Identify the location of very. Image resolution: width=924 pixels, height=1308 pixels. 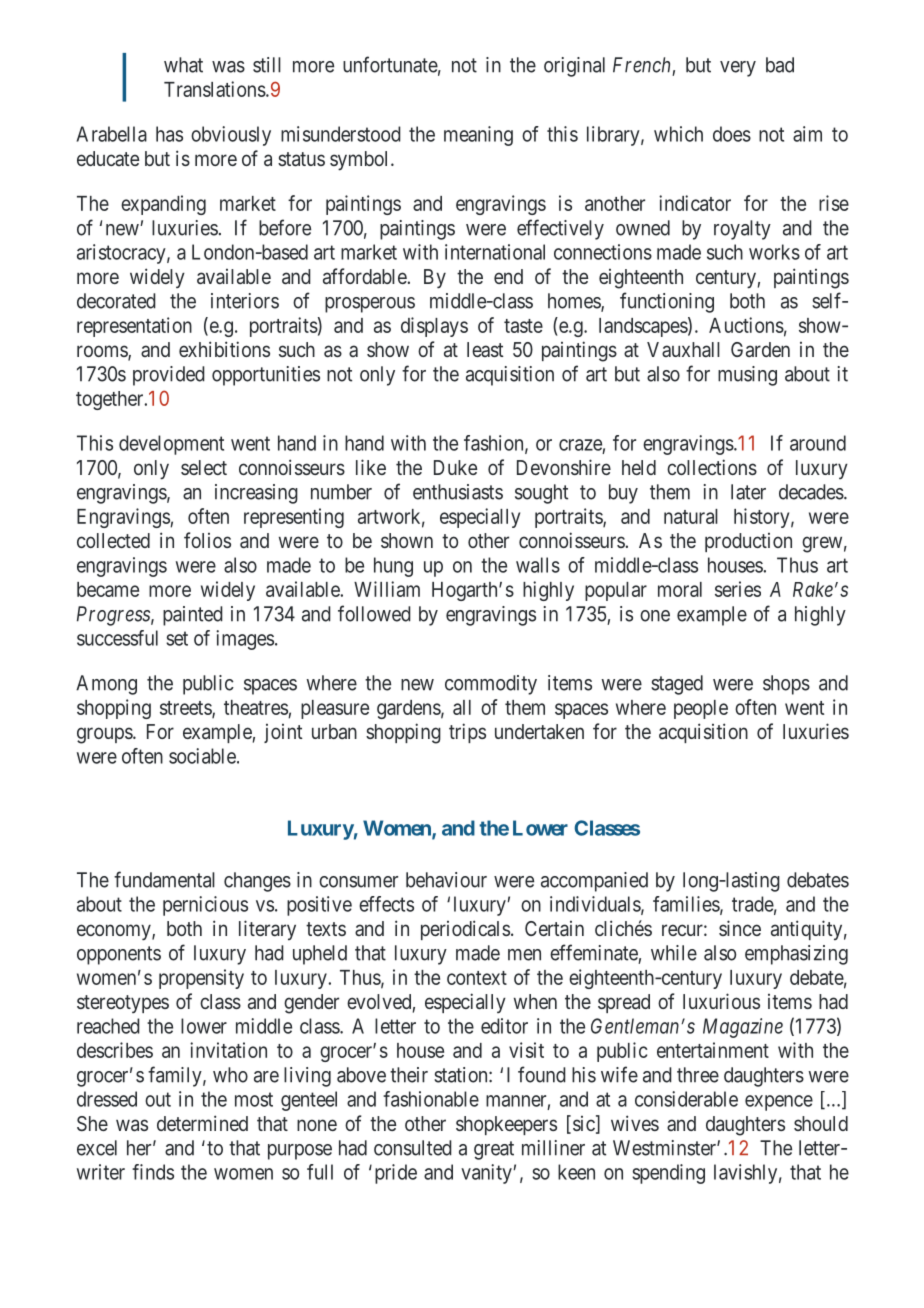
(738, 69).
